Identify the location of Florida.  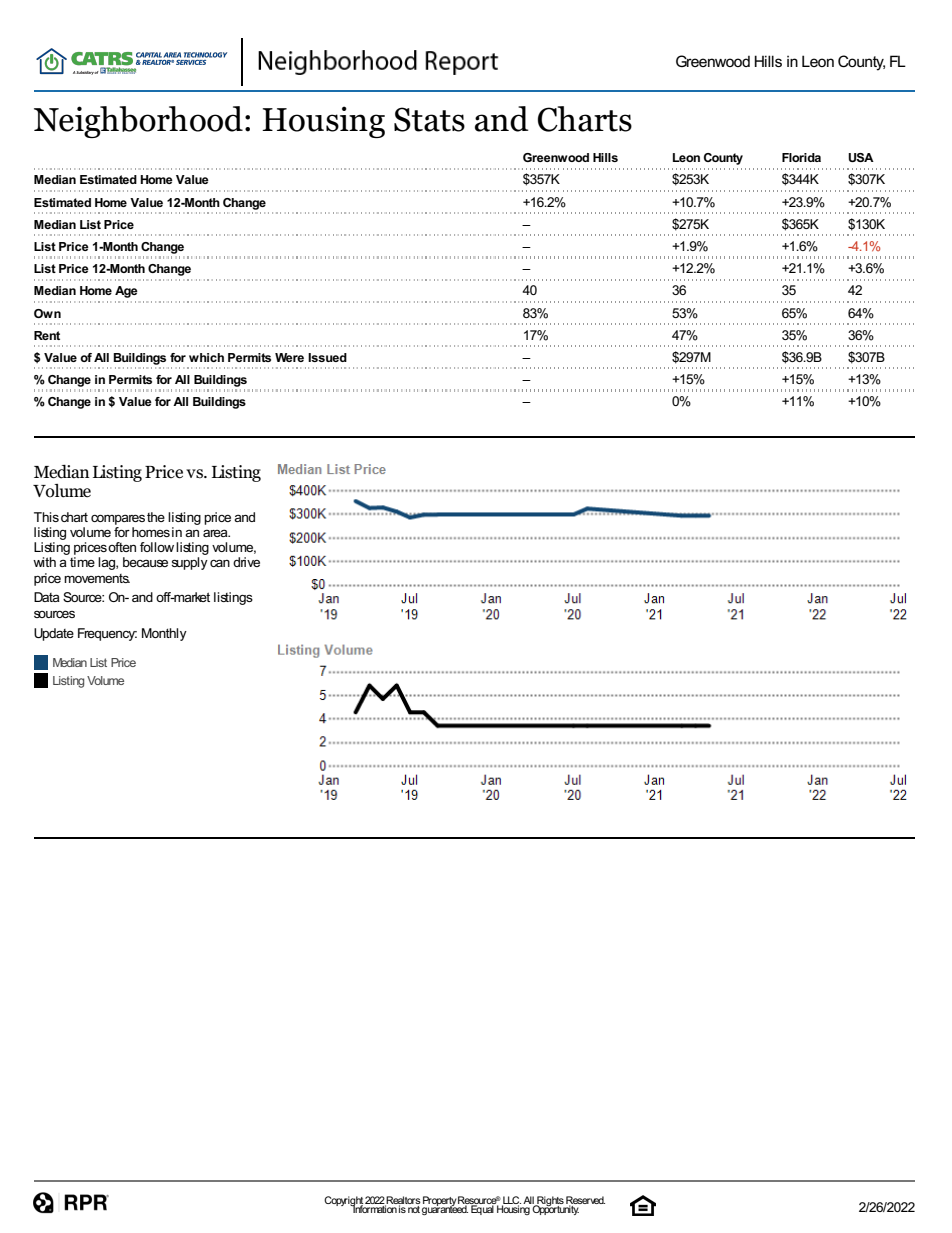
(801, 157).
